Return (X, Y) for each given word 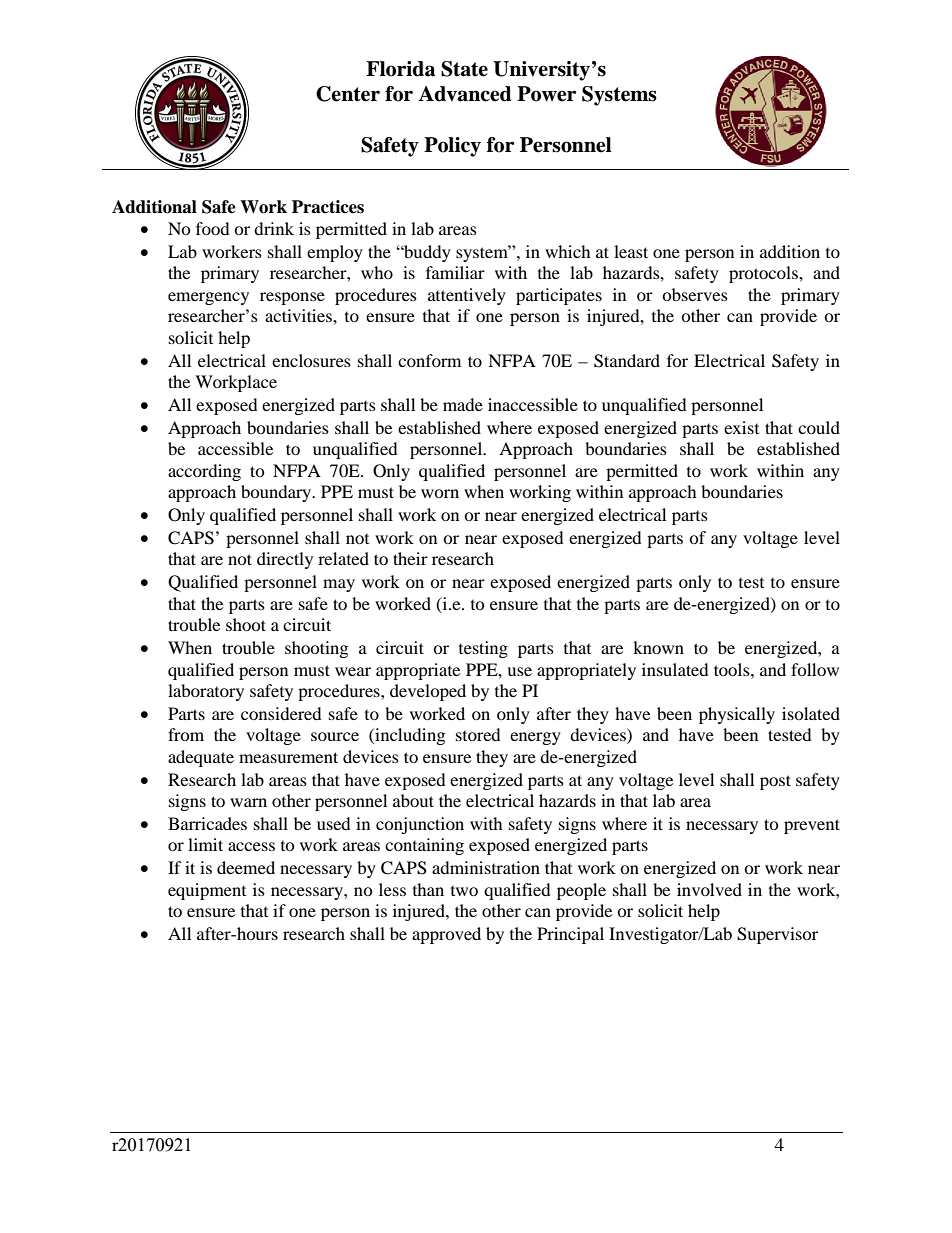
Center (348, 94)
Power (546, 94)
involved (709, 889)
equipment (207, 891)
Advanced (465, 94)
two (464, 891)
